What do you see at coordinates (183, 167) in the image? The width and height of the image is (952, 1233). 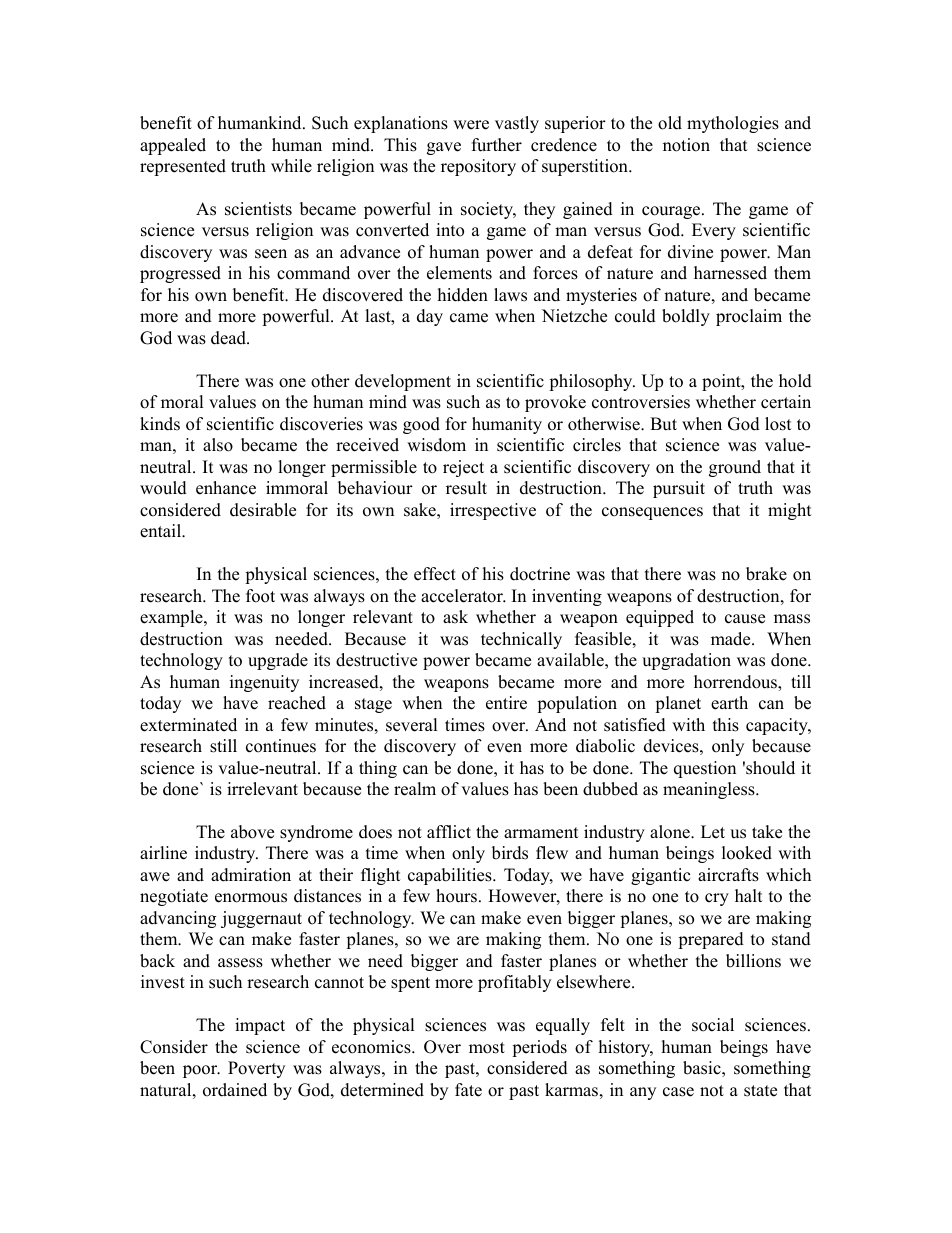 I see `represented` at bounding box center [183, 167].
